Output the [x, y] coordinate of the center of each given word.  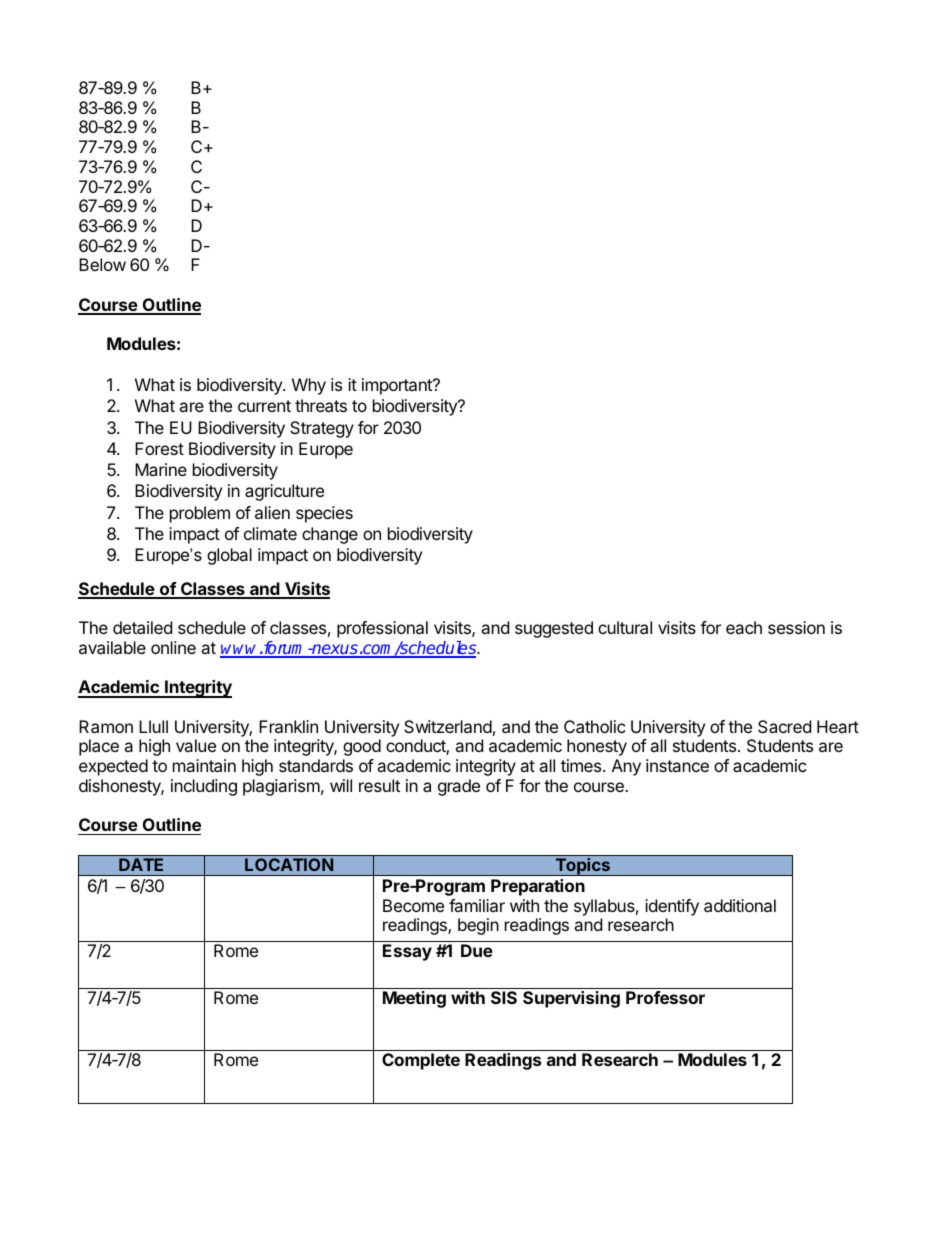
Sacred [784, 726]
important [398, 386]
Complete [421, 1061]
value [196, 745]
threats [321, 405]
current [264, 406]
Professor [665, 997]
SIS [504, 997]
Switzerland [448, 726]
